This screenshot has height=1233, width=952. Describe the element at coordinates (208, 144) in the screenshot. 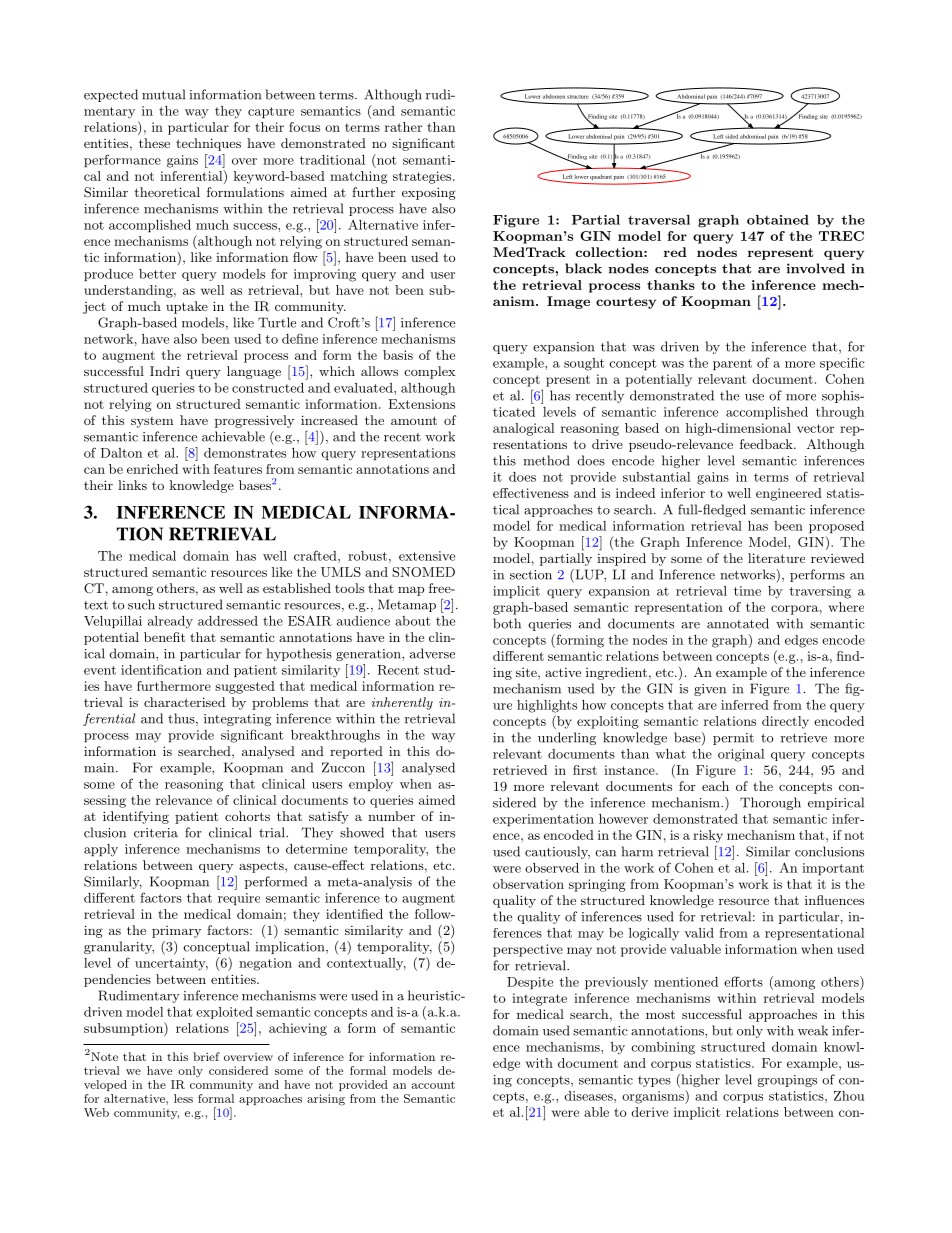

I see `techniques` at that location.
